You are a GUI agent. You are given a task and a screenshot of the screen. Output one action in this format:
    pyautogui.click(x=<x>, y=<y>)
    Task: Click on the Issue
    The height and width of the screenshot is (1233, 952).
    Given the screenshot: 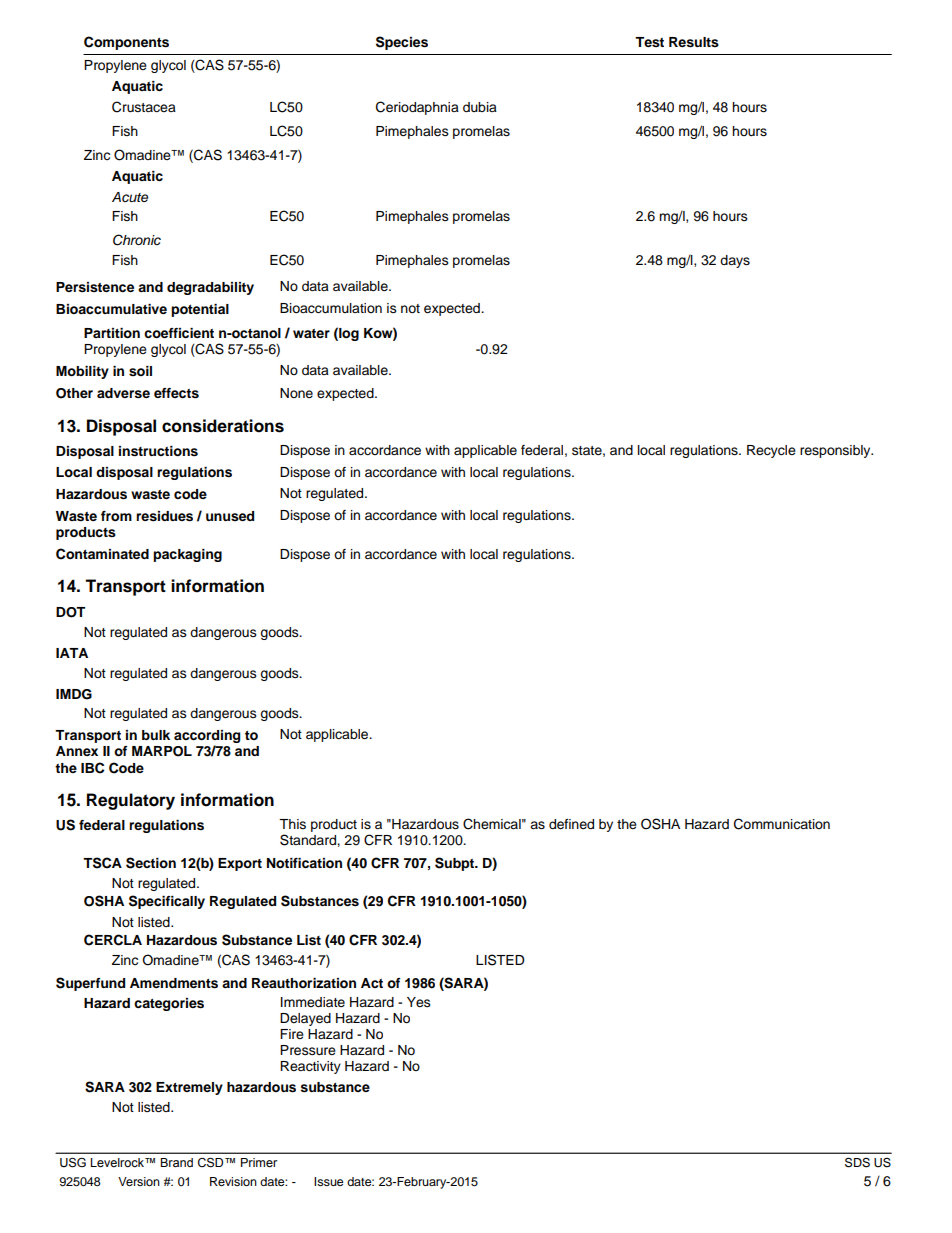 What is the action you would take?
    pyautogui.click(x=329, y=1181)
